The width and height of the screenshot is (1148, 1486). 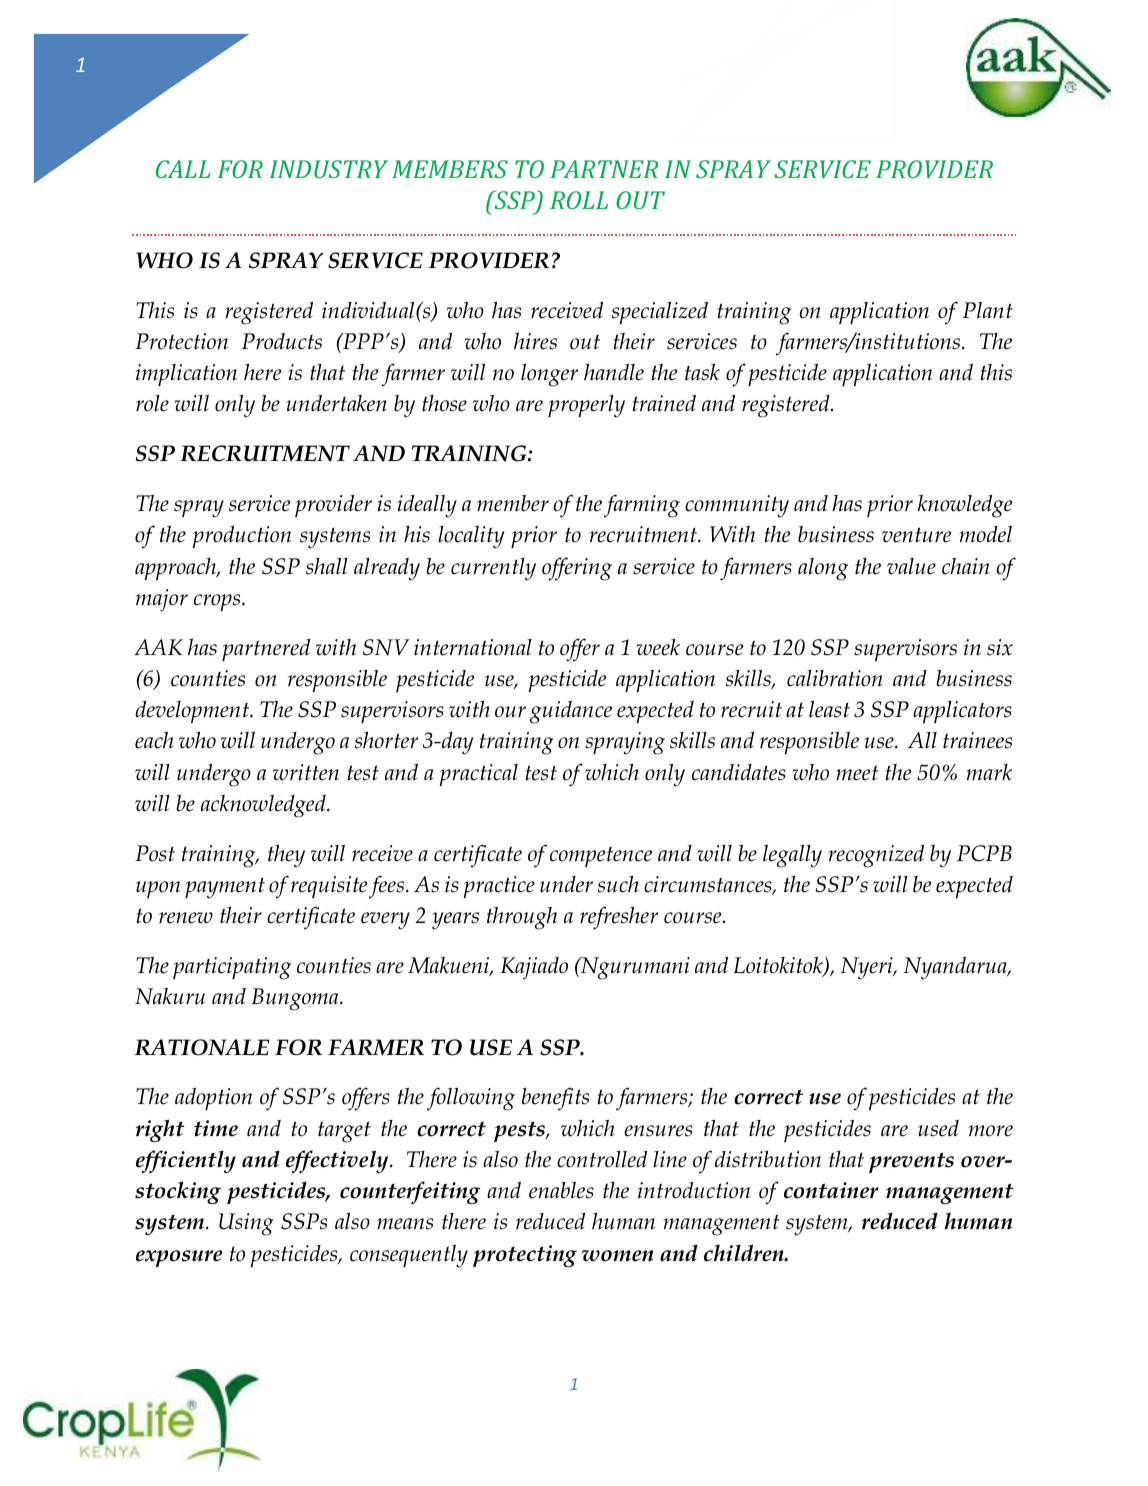 I want to click on Plant, so click(x=988, y=310).
